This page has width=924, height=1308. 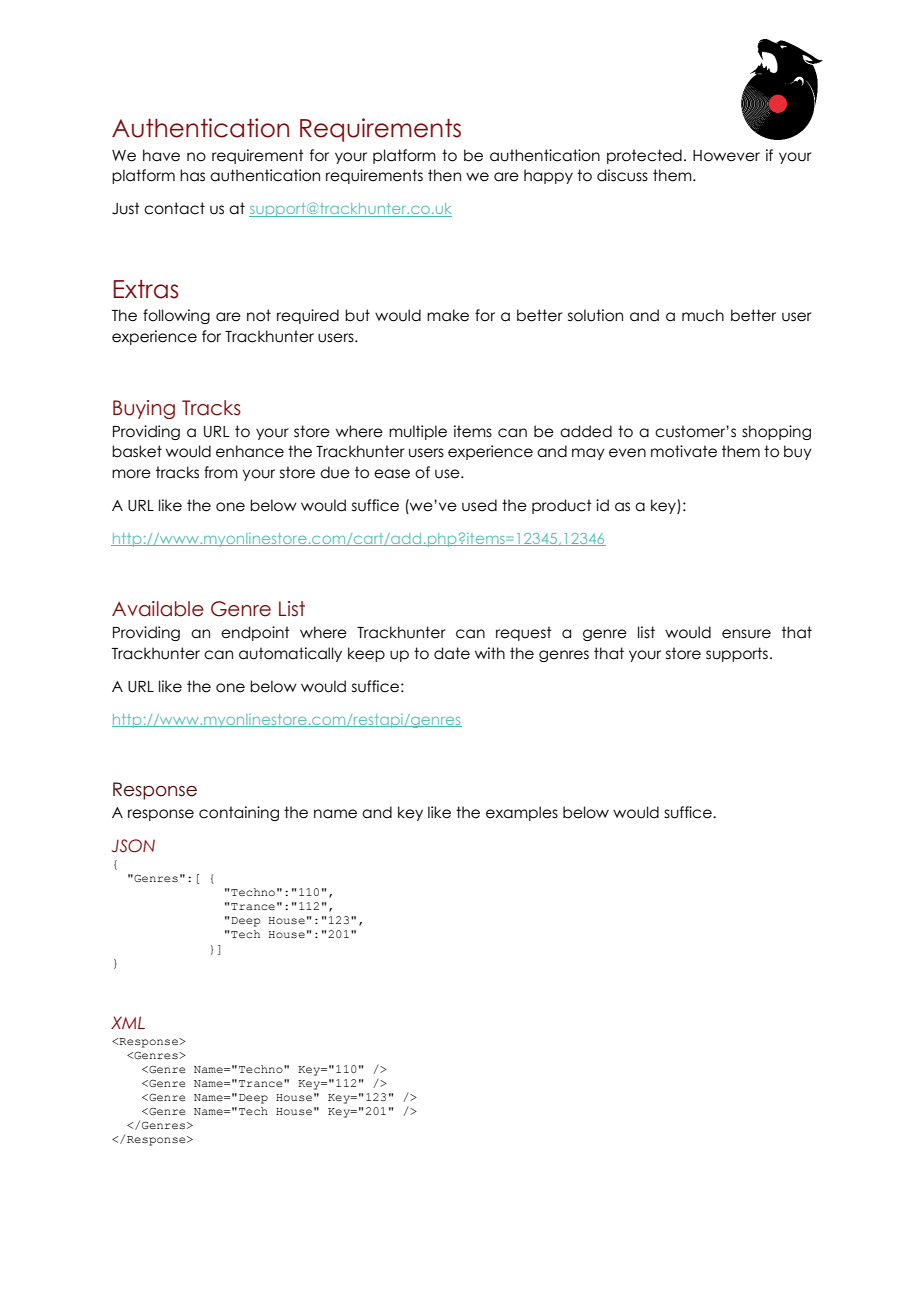 I want to click on However, so click(x=726, y=156).
